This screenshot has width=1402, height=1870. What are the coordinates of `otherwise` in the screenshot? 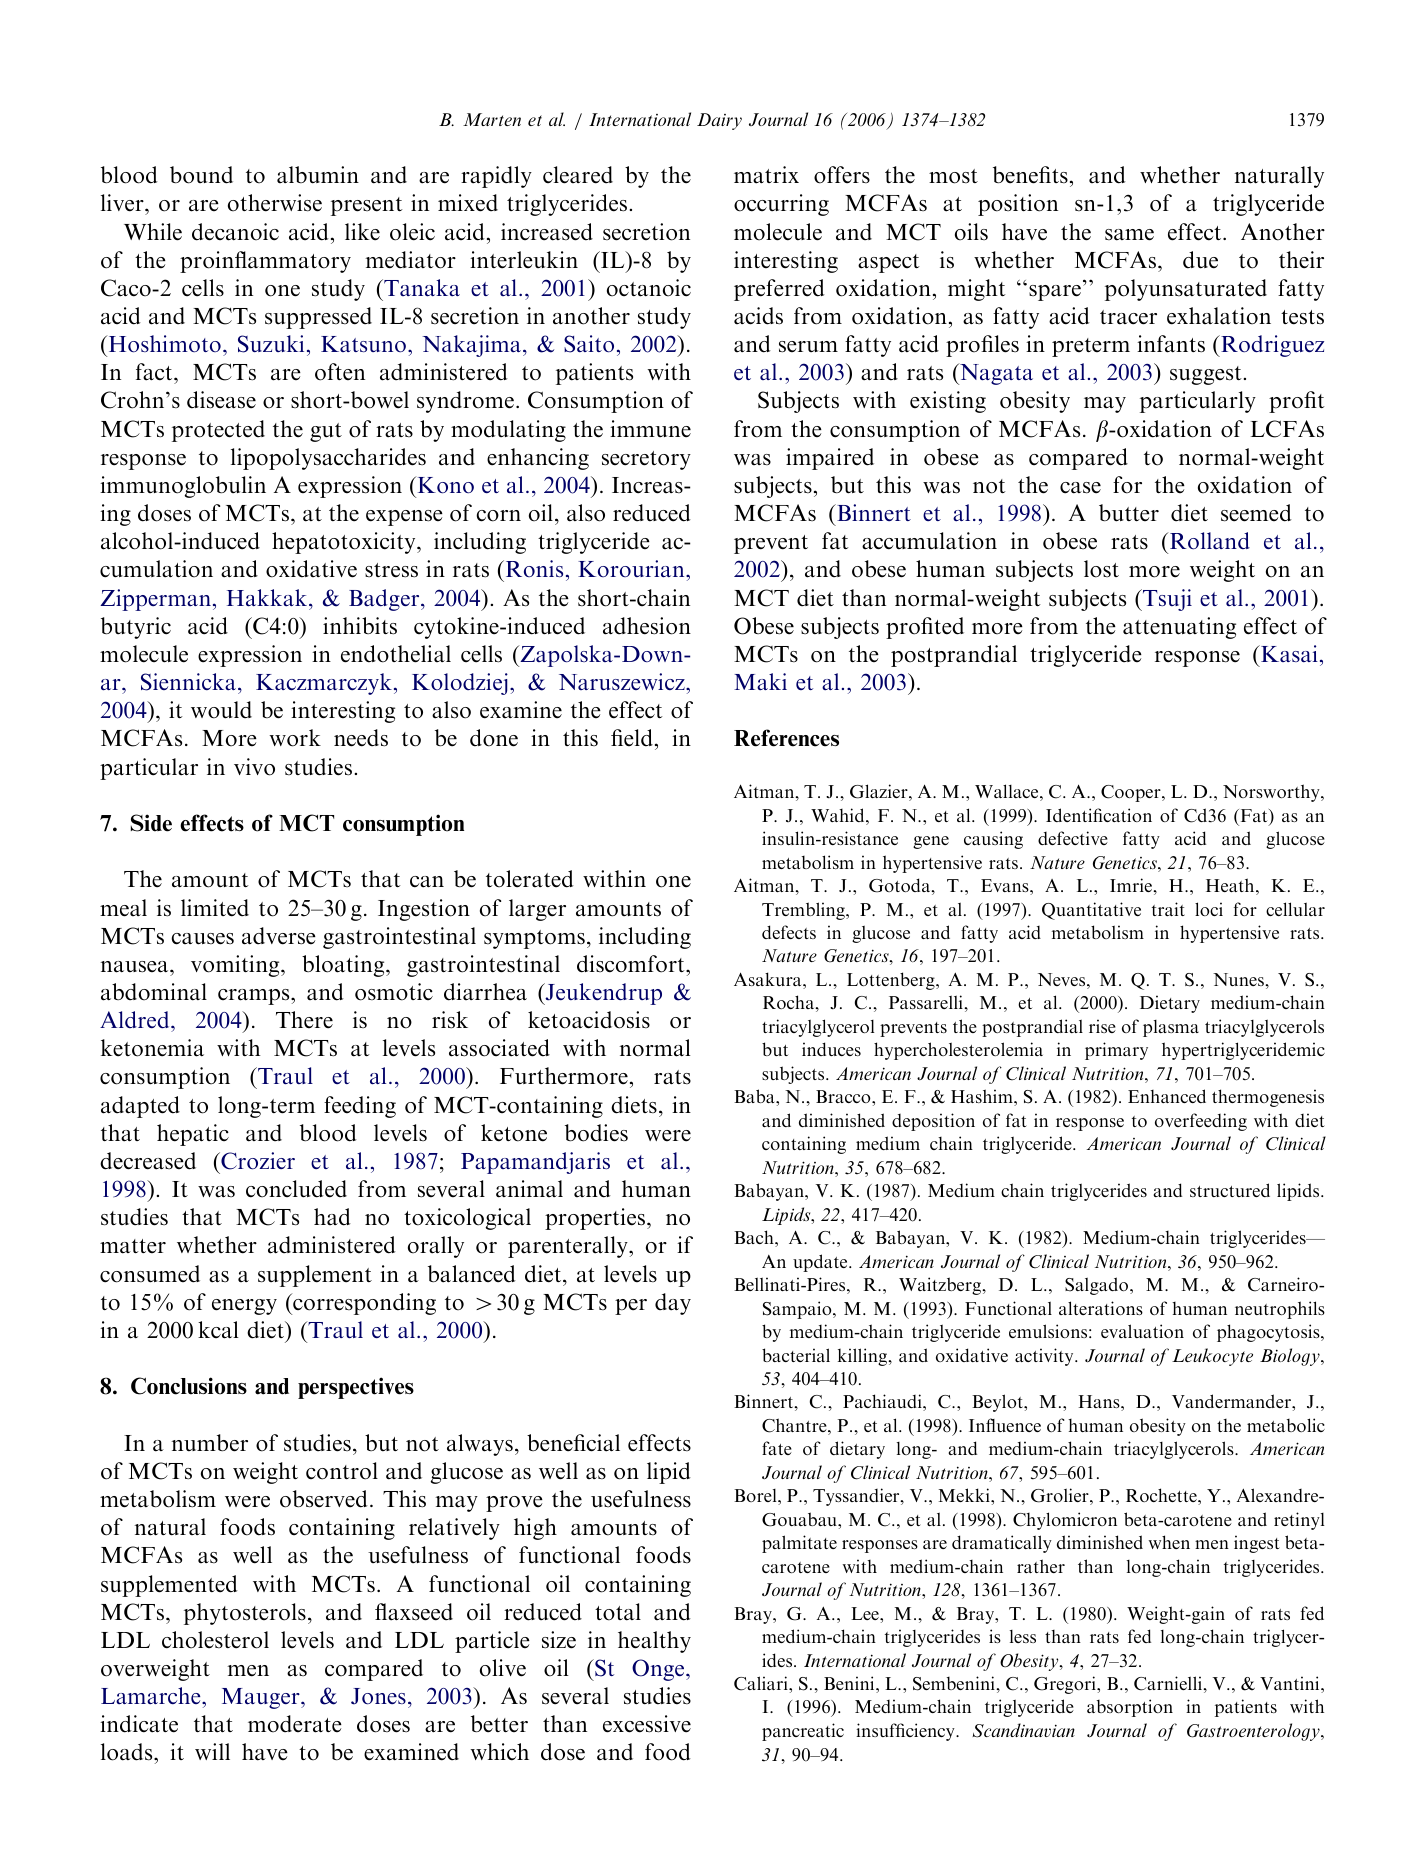 It's located at (275, 203).
